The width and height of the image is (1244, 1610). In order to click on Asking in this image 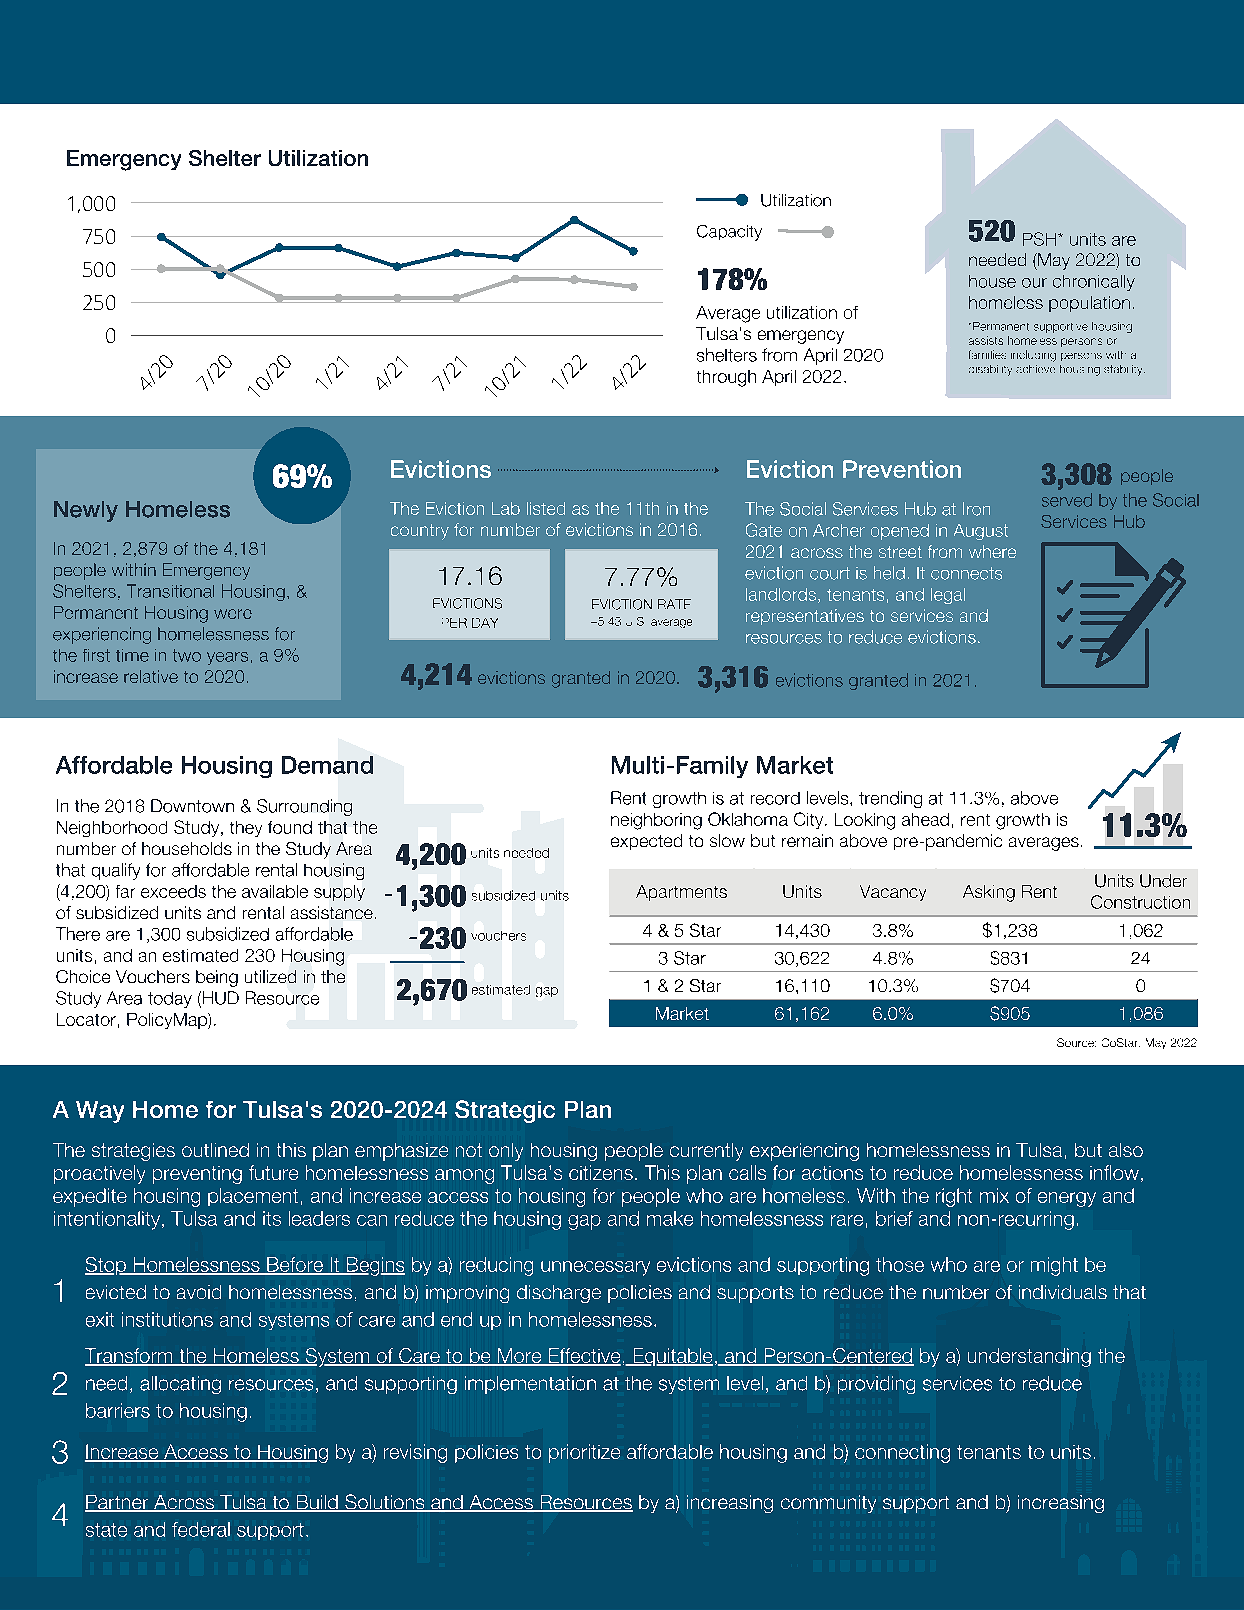, I will do `click(989, 893)`.
